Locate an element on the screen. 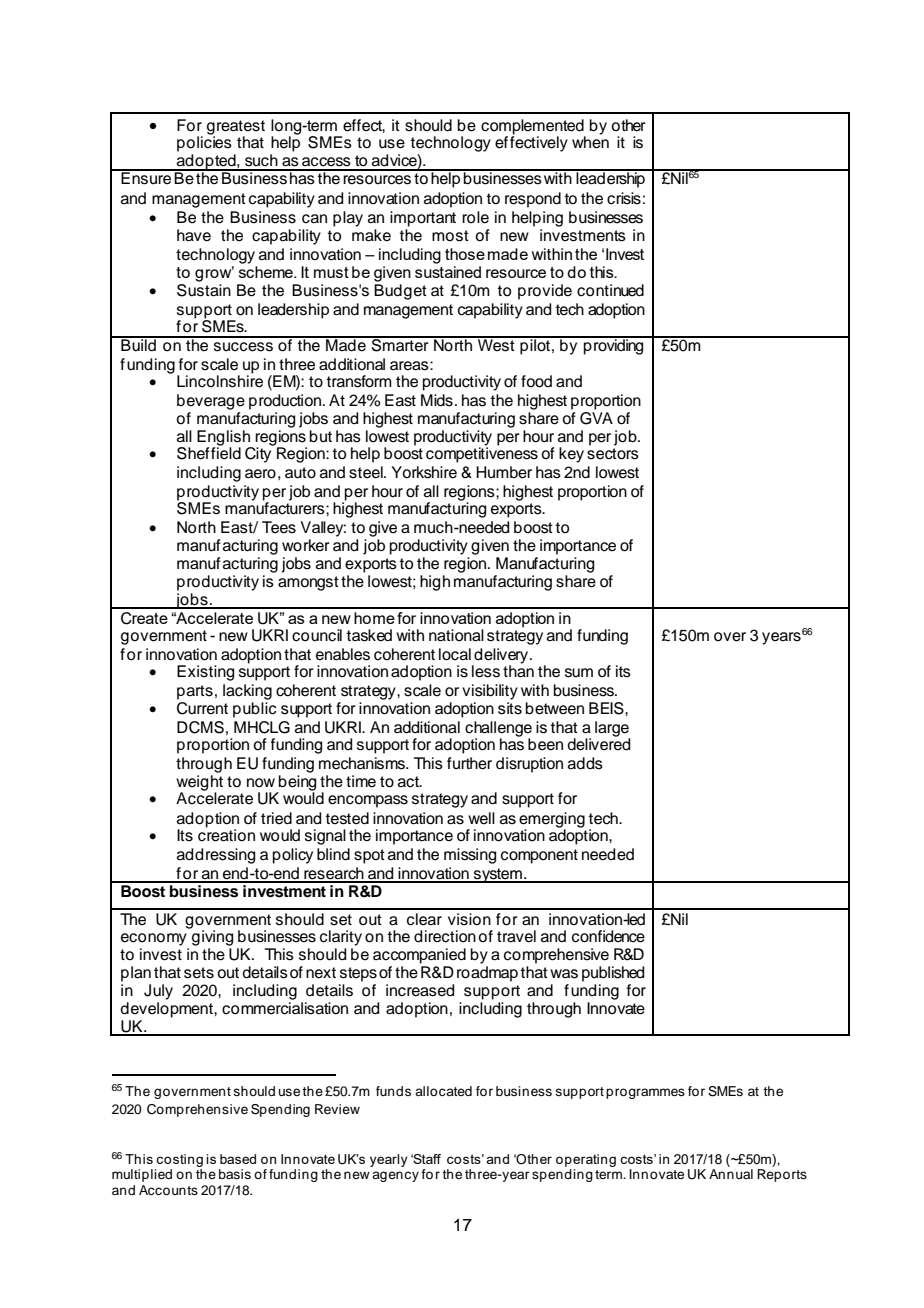 The image size is (924, 1308). local is located at coordinates (455, 654).
